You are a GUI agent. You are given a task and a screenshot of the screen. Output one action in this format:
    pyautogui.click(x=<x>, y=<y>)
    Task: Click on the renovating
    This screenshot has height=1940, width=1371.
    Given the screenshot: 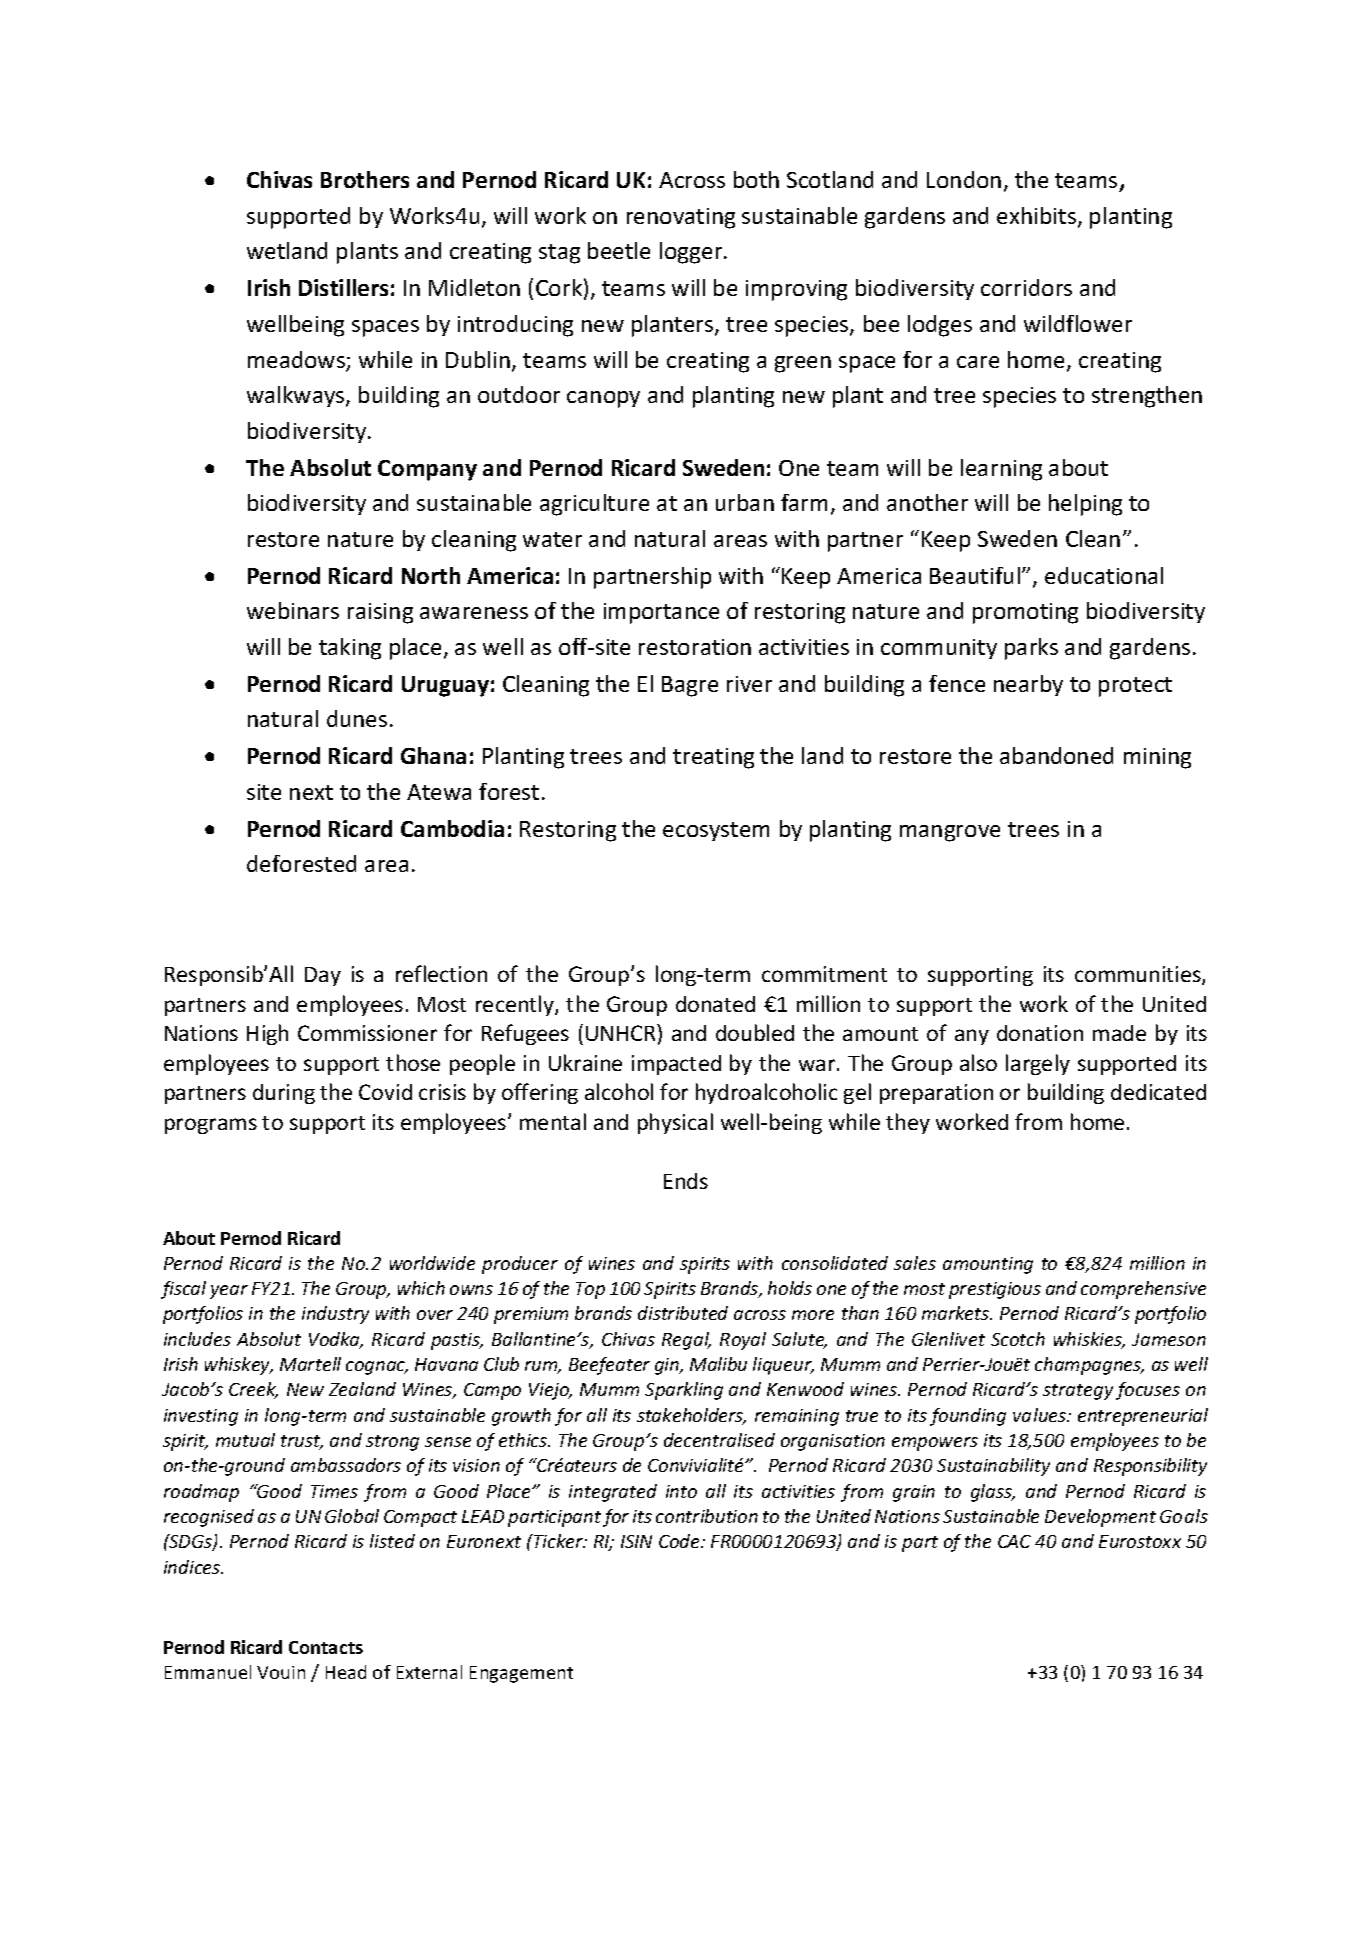 What is the action you would take?
    pyautogui.click(x=681, y=218)
